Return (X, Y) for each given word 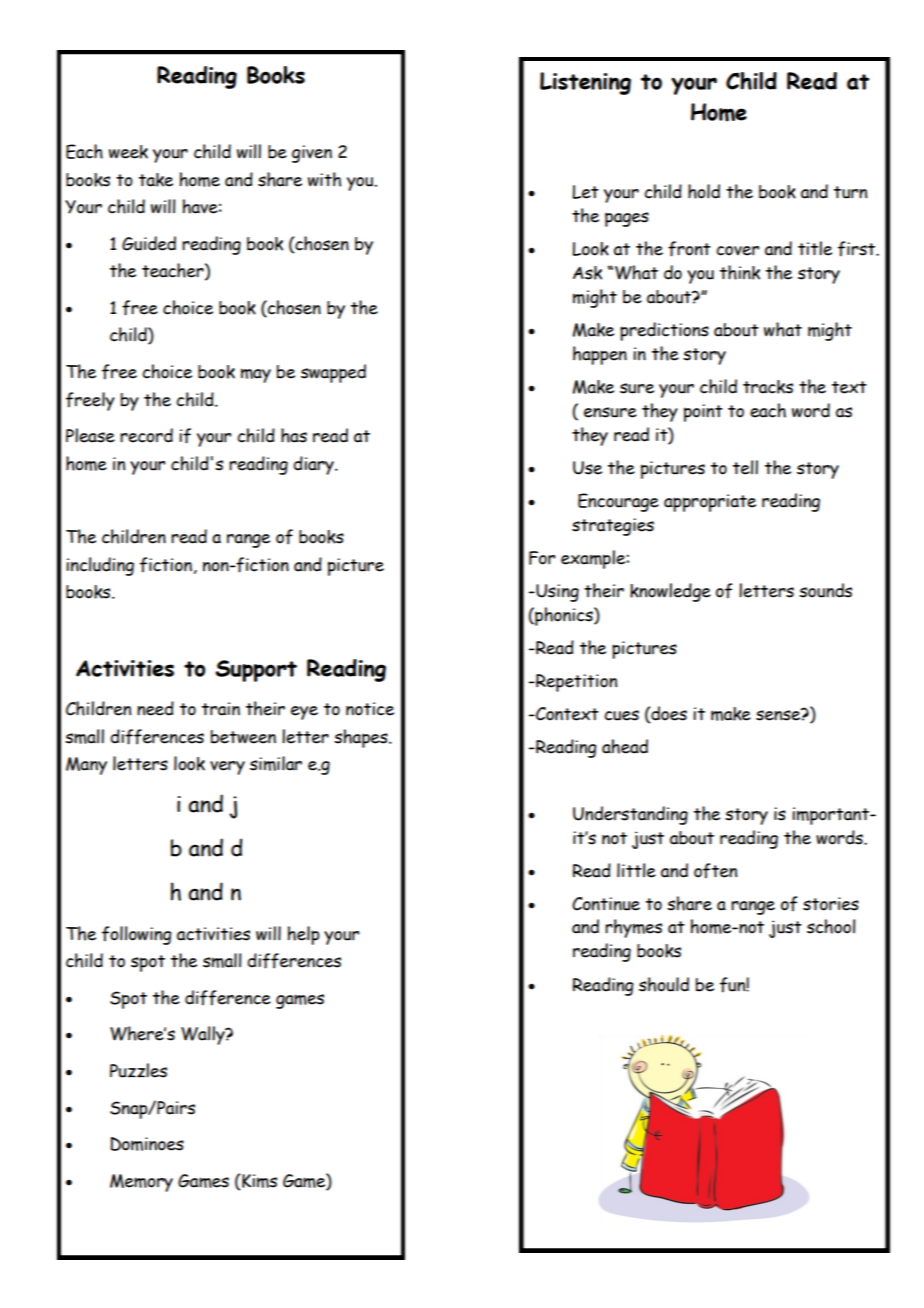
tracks (768, 387)
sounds (825, 590)
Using (556, 593)
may (256, 375)
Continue (606, 904)
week (128, 152)
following (137, 935)
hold (704, 191)
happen (600, 355)
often (715, 871)
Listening (585, 83)
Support (256, 671)
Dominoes (147, 1144)
